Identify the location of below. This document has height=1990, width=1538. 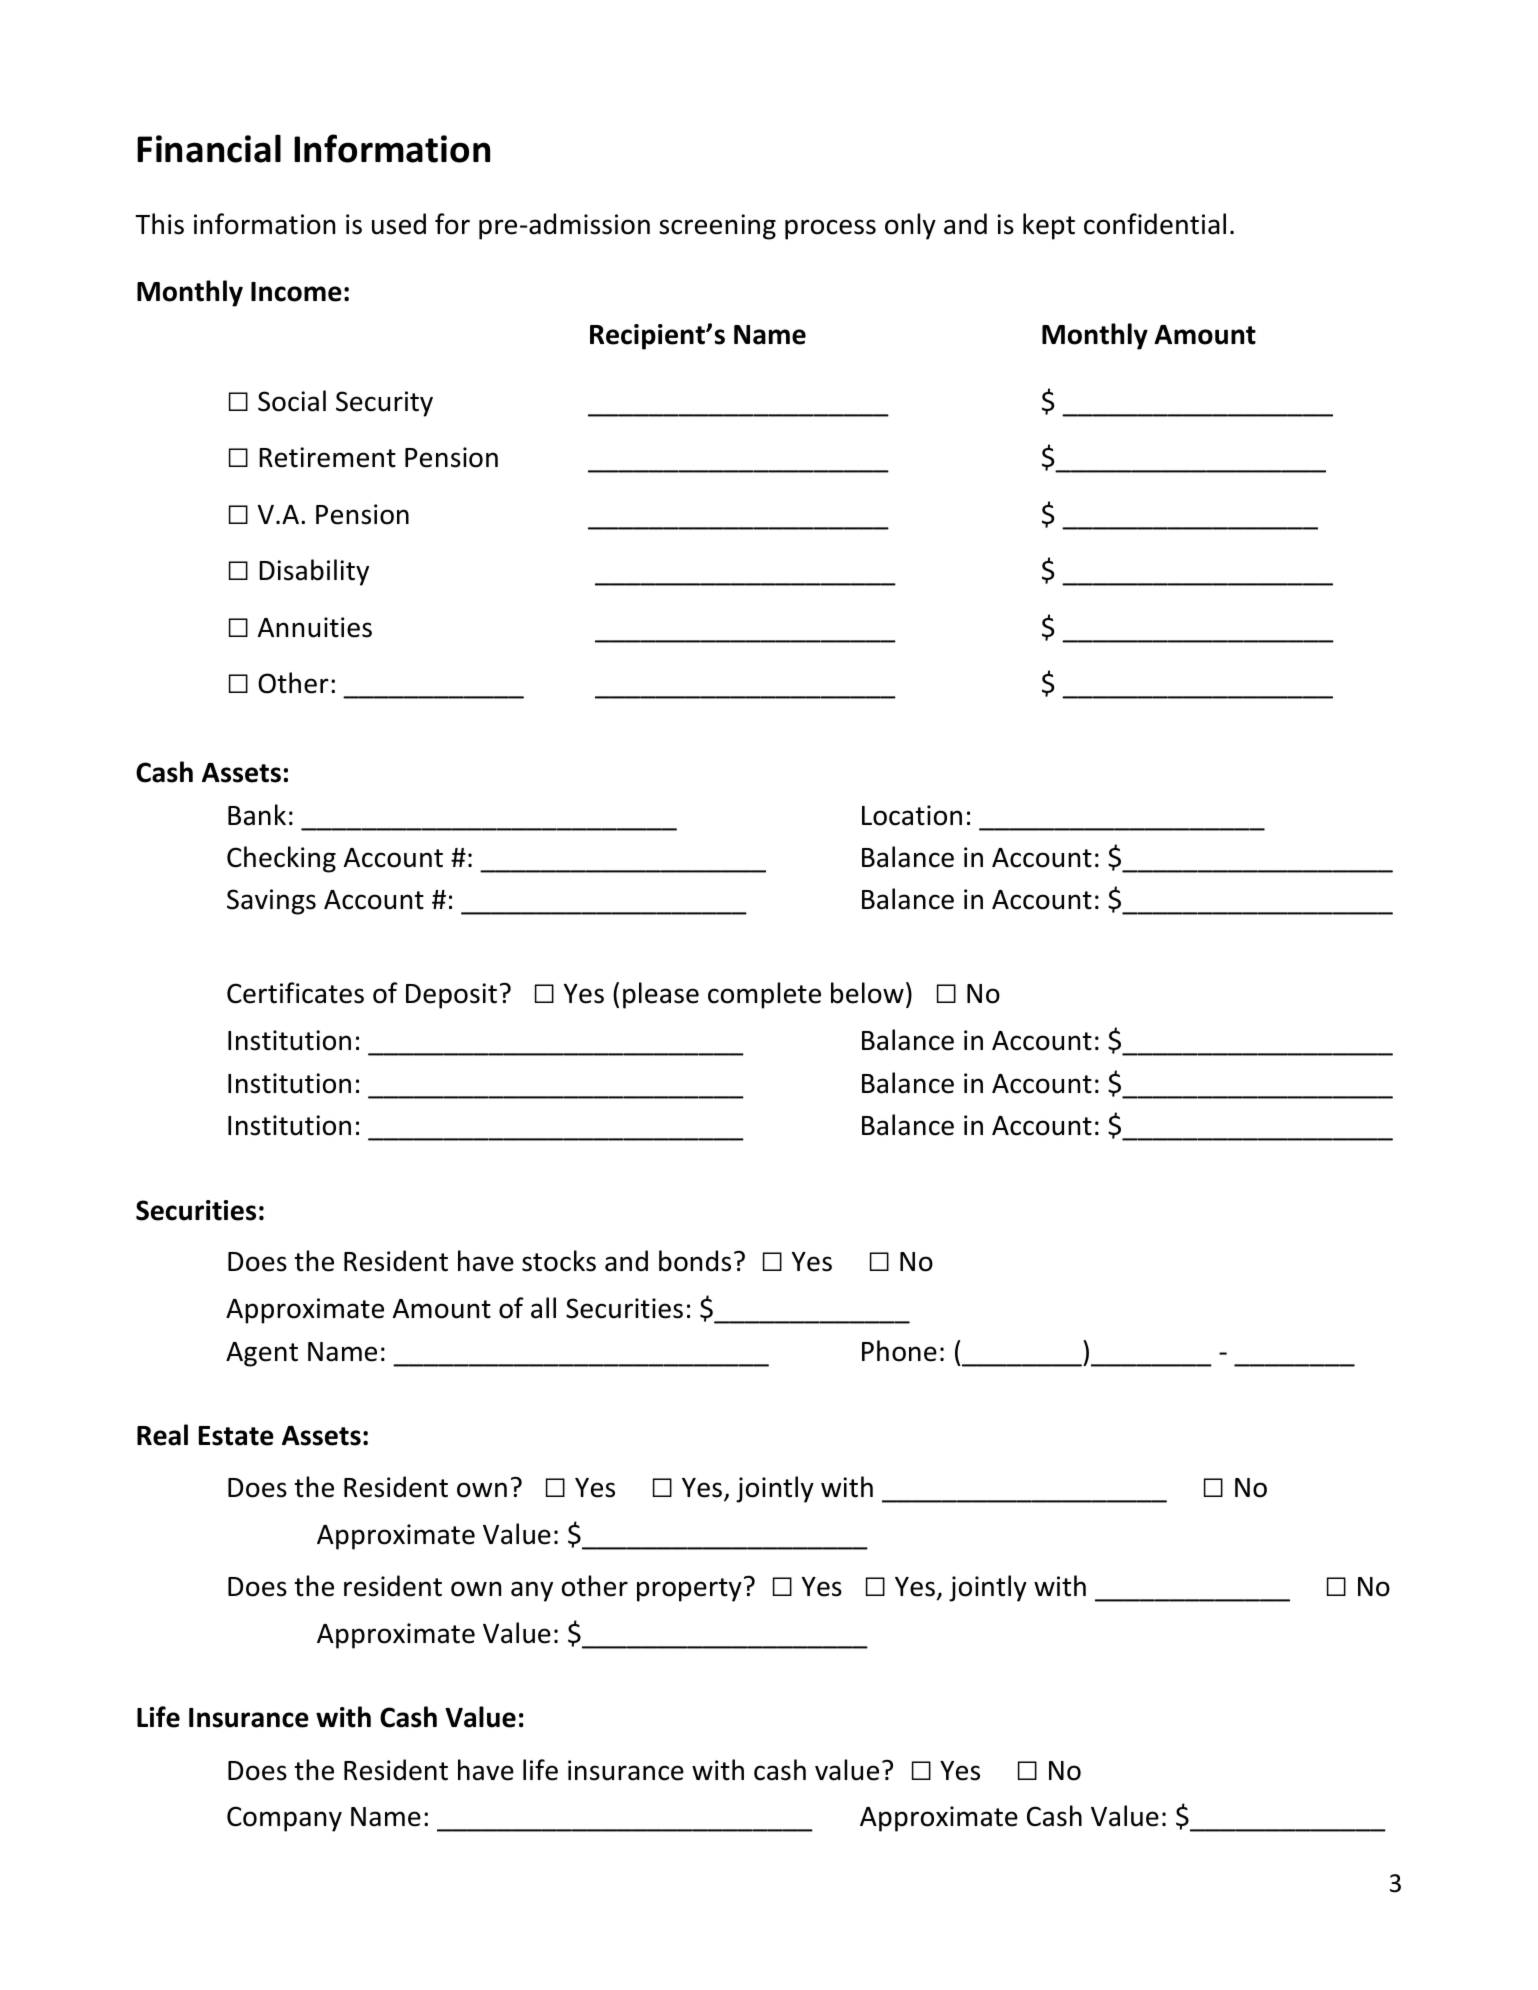
(867, 993).
